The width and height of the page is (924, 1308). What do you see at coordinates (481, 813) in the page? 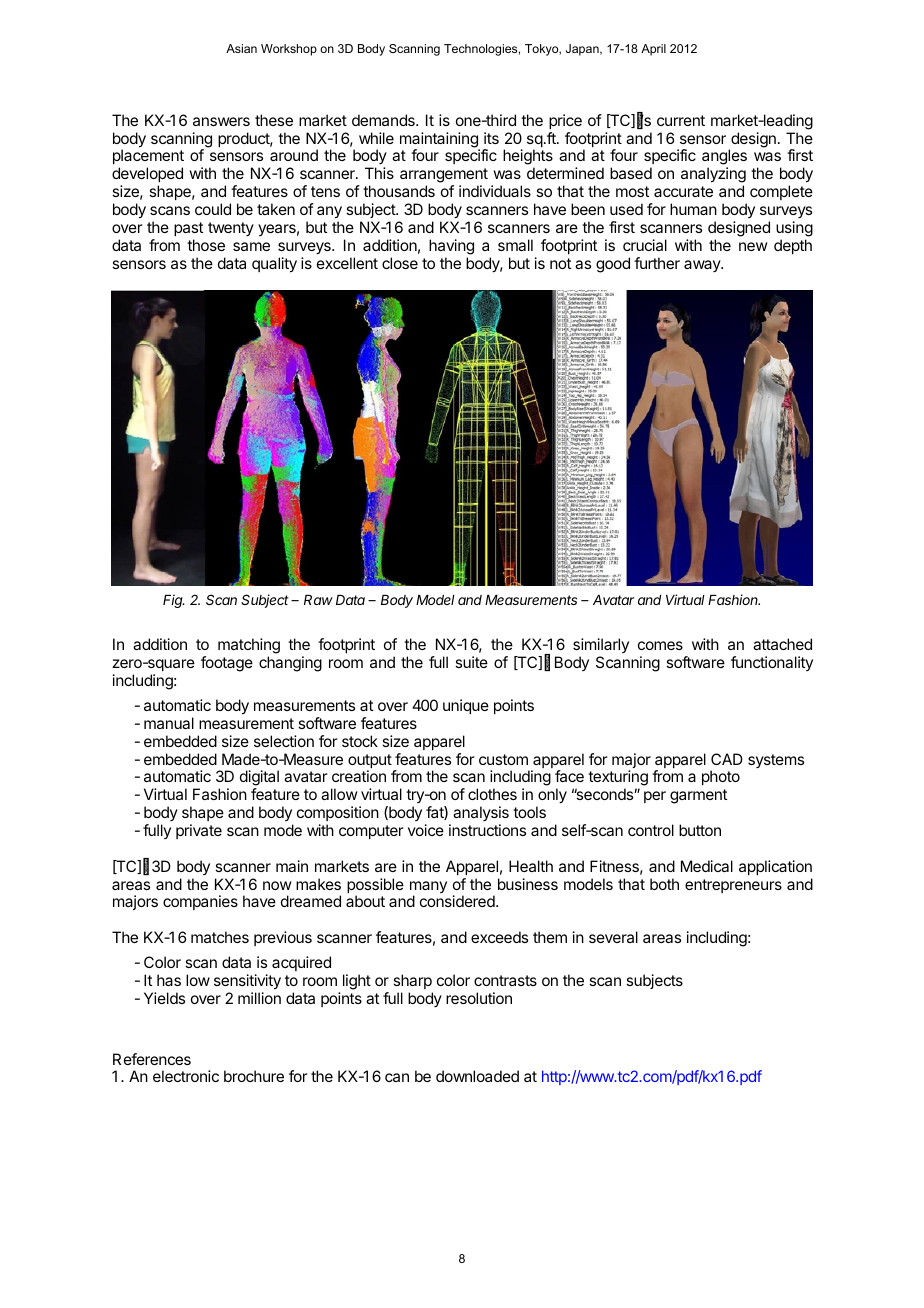
I see `analysis` at bounding box center [481, 813].
